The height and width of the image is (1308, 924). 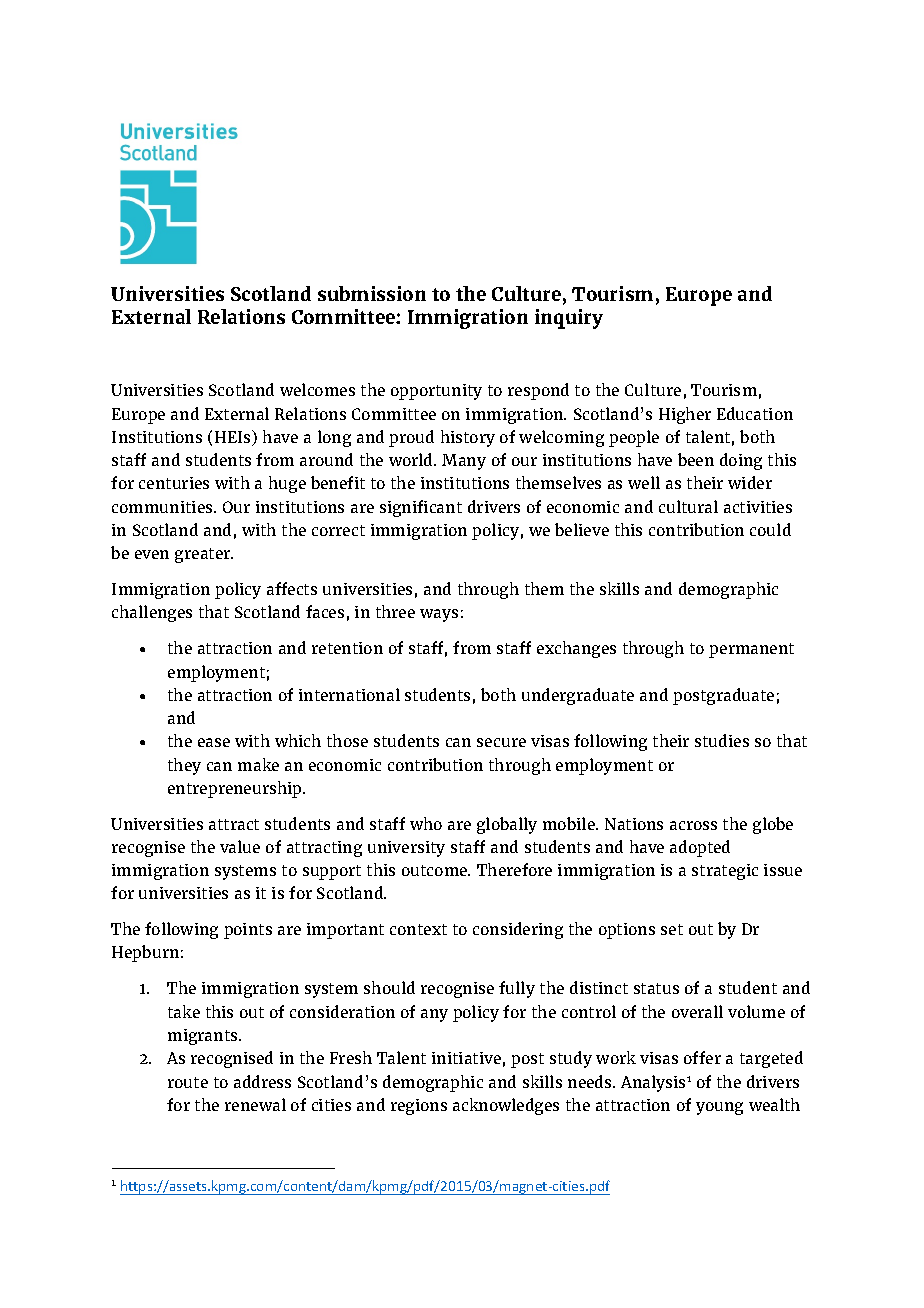 I want to click on communities, so click(x=163, y=507).
